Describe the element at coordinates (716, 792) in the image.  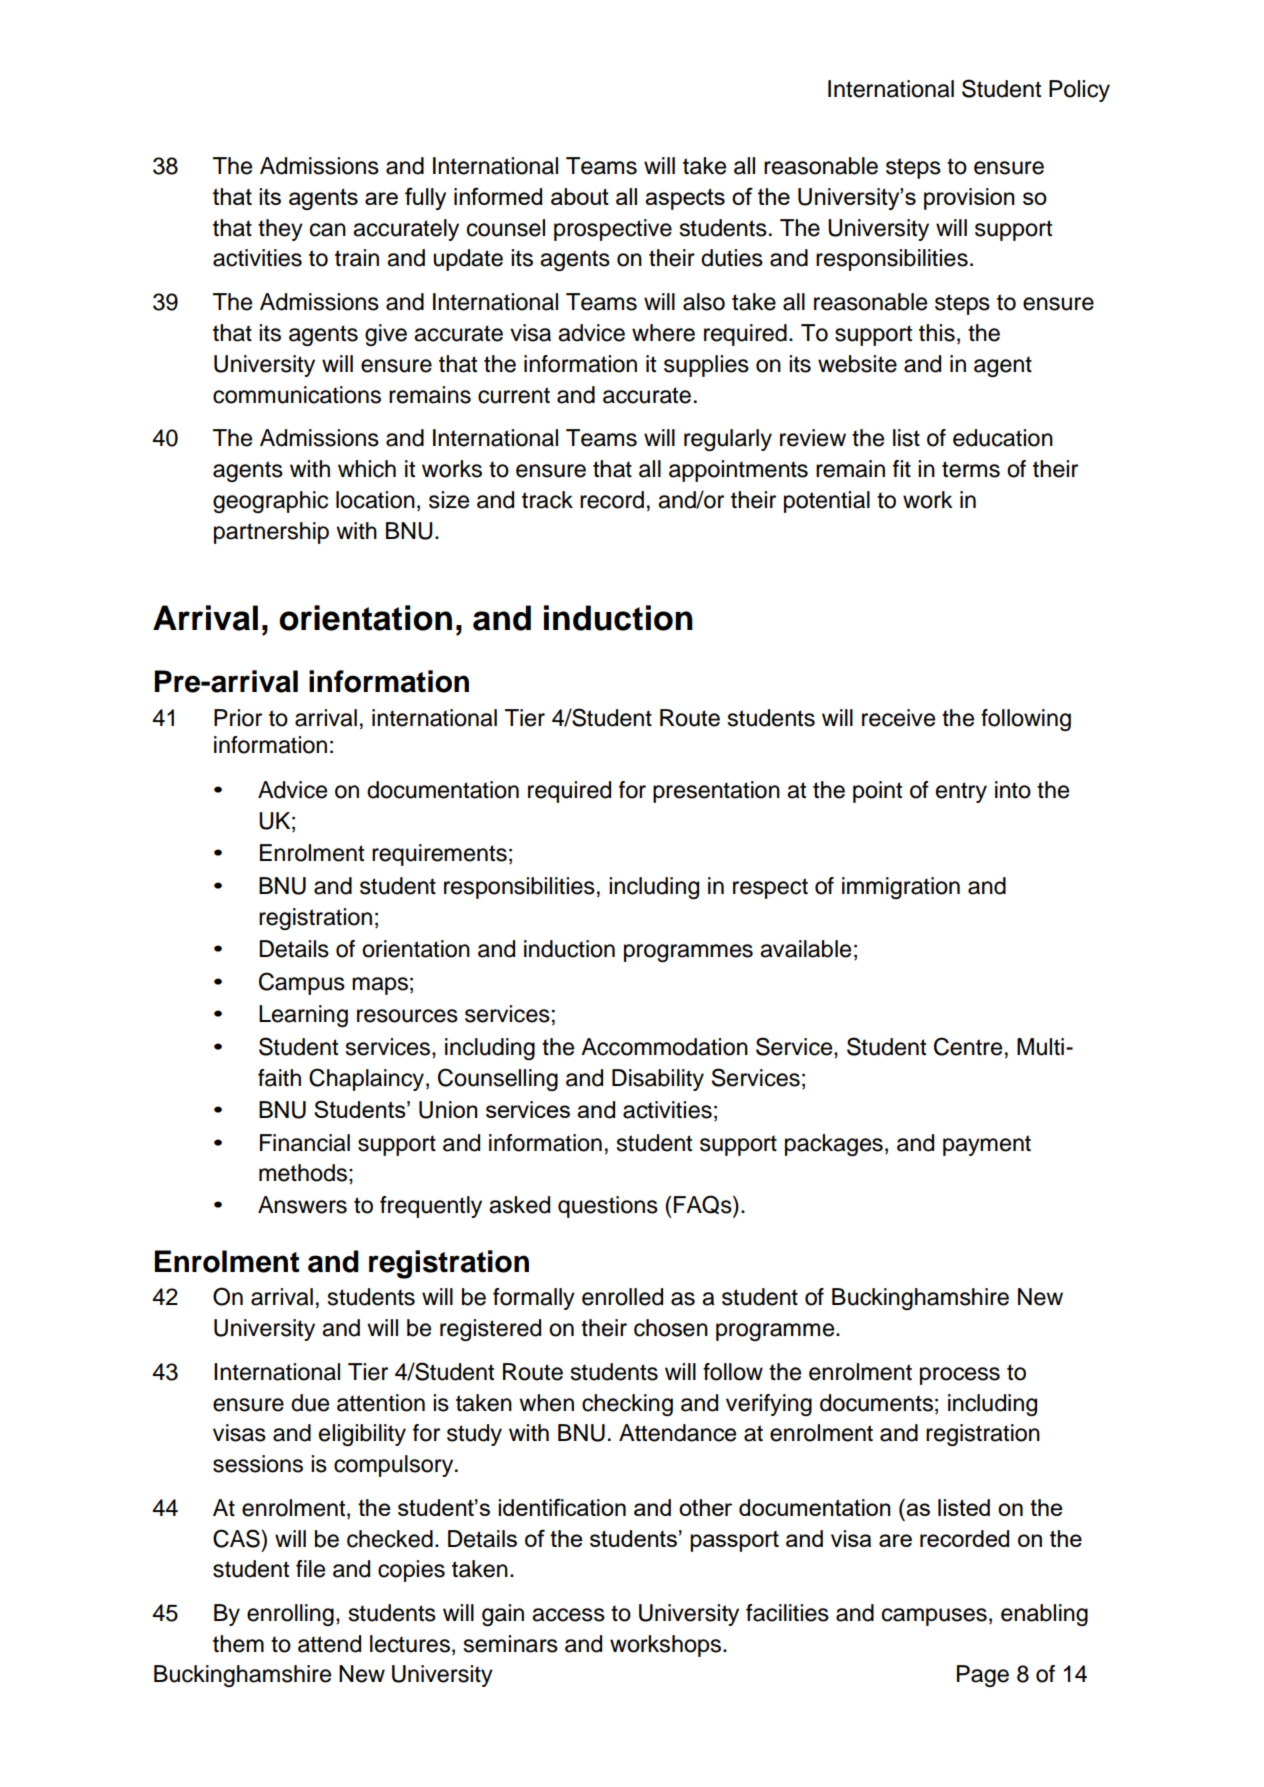
I see `presentation` at that location.
